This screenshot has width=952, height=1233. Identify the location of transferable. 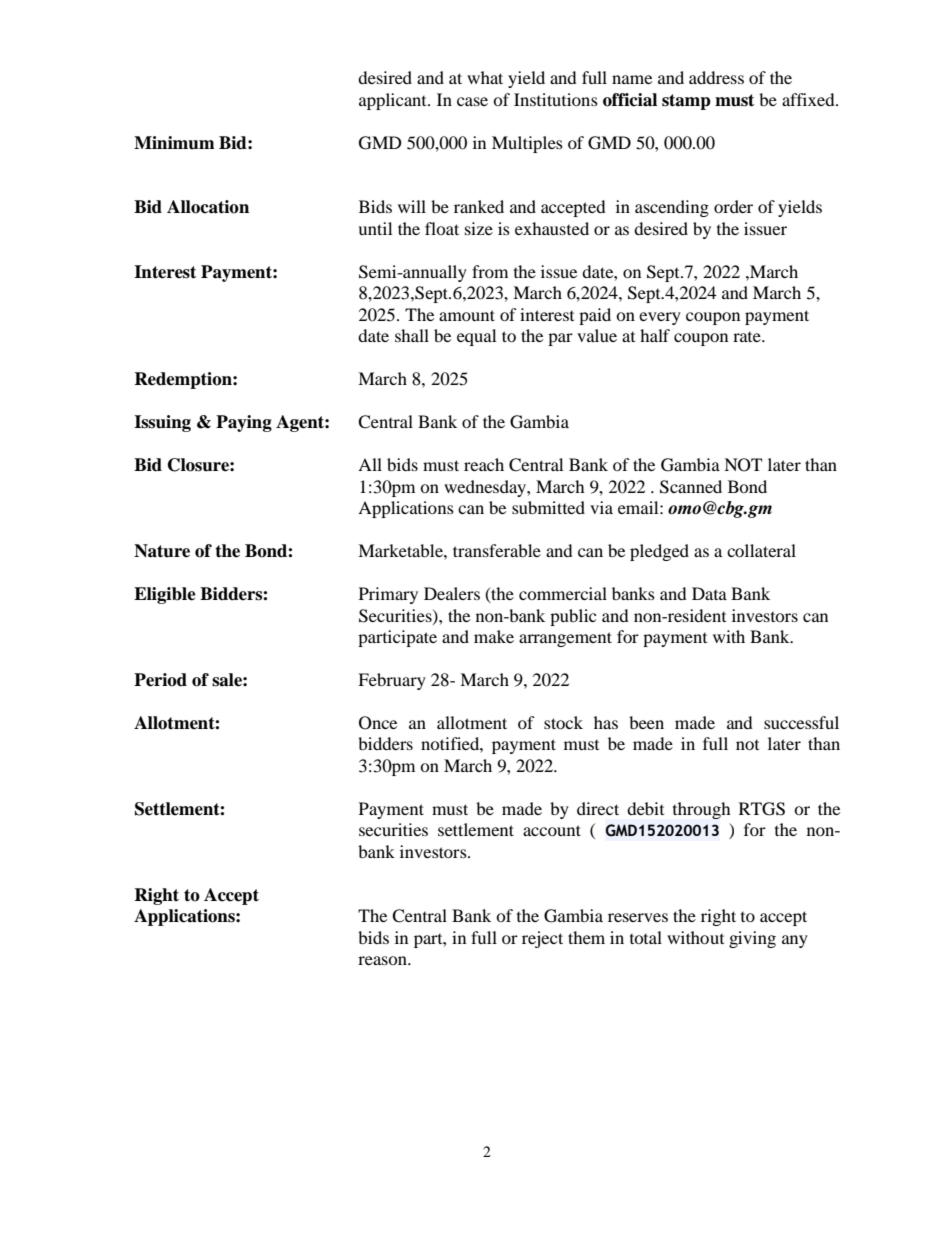
(497, 550).
